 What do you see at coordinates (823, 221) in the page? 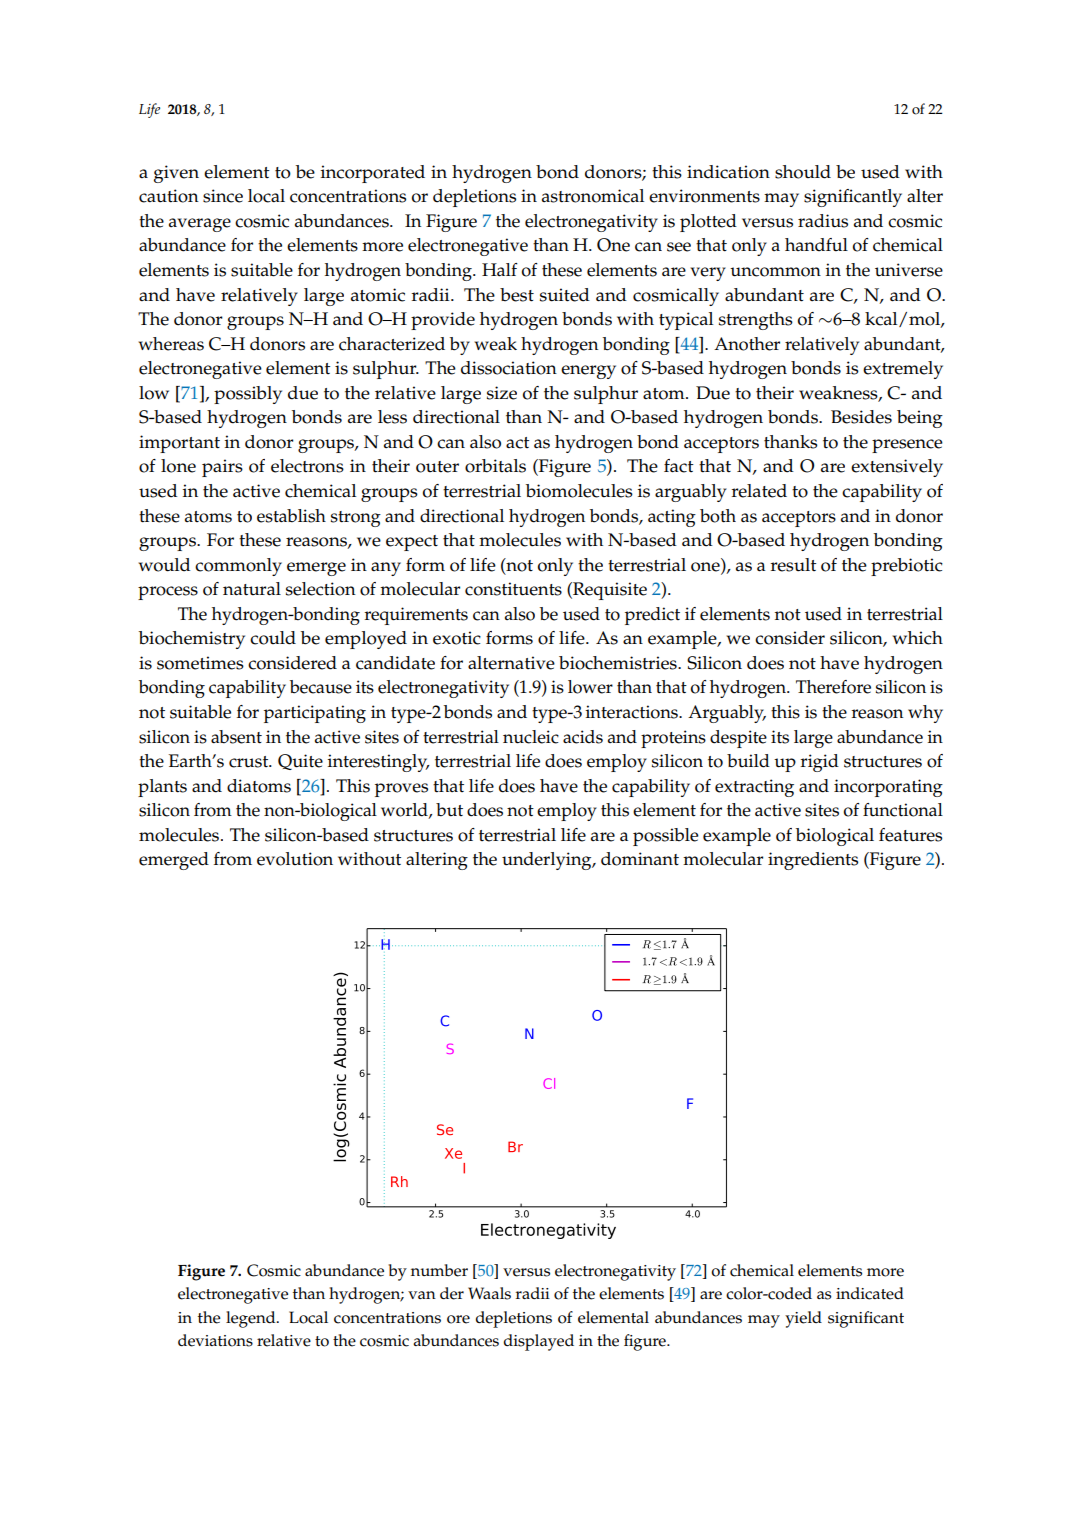
I see `radius` at bounding box center [823, 221].
